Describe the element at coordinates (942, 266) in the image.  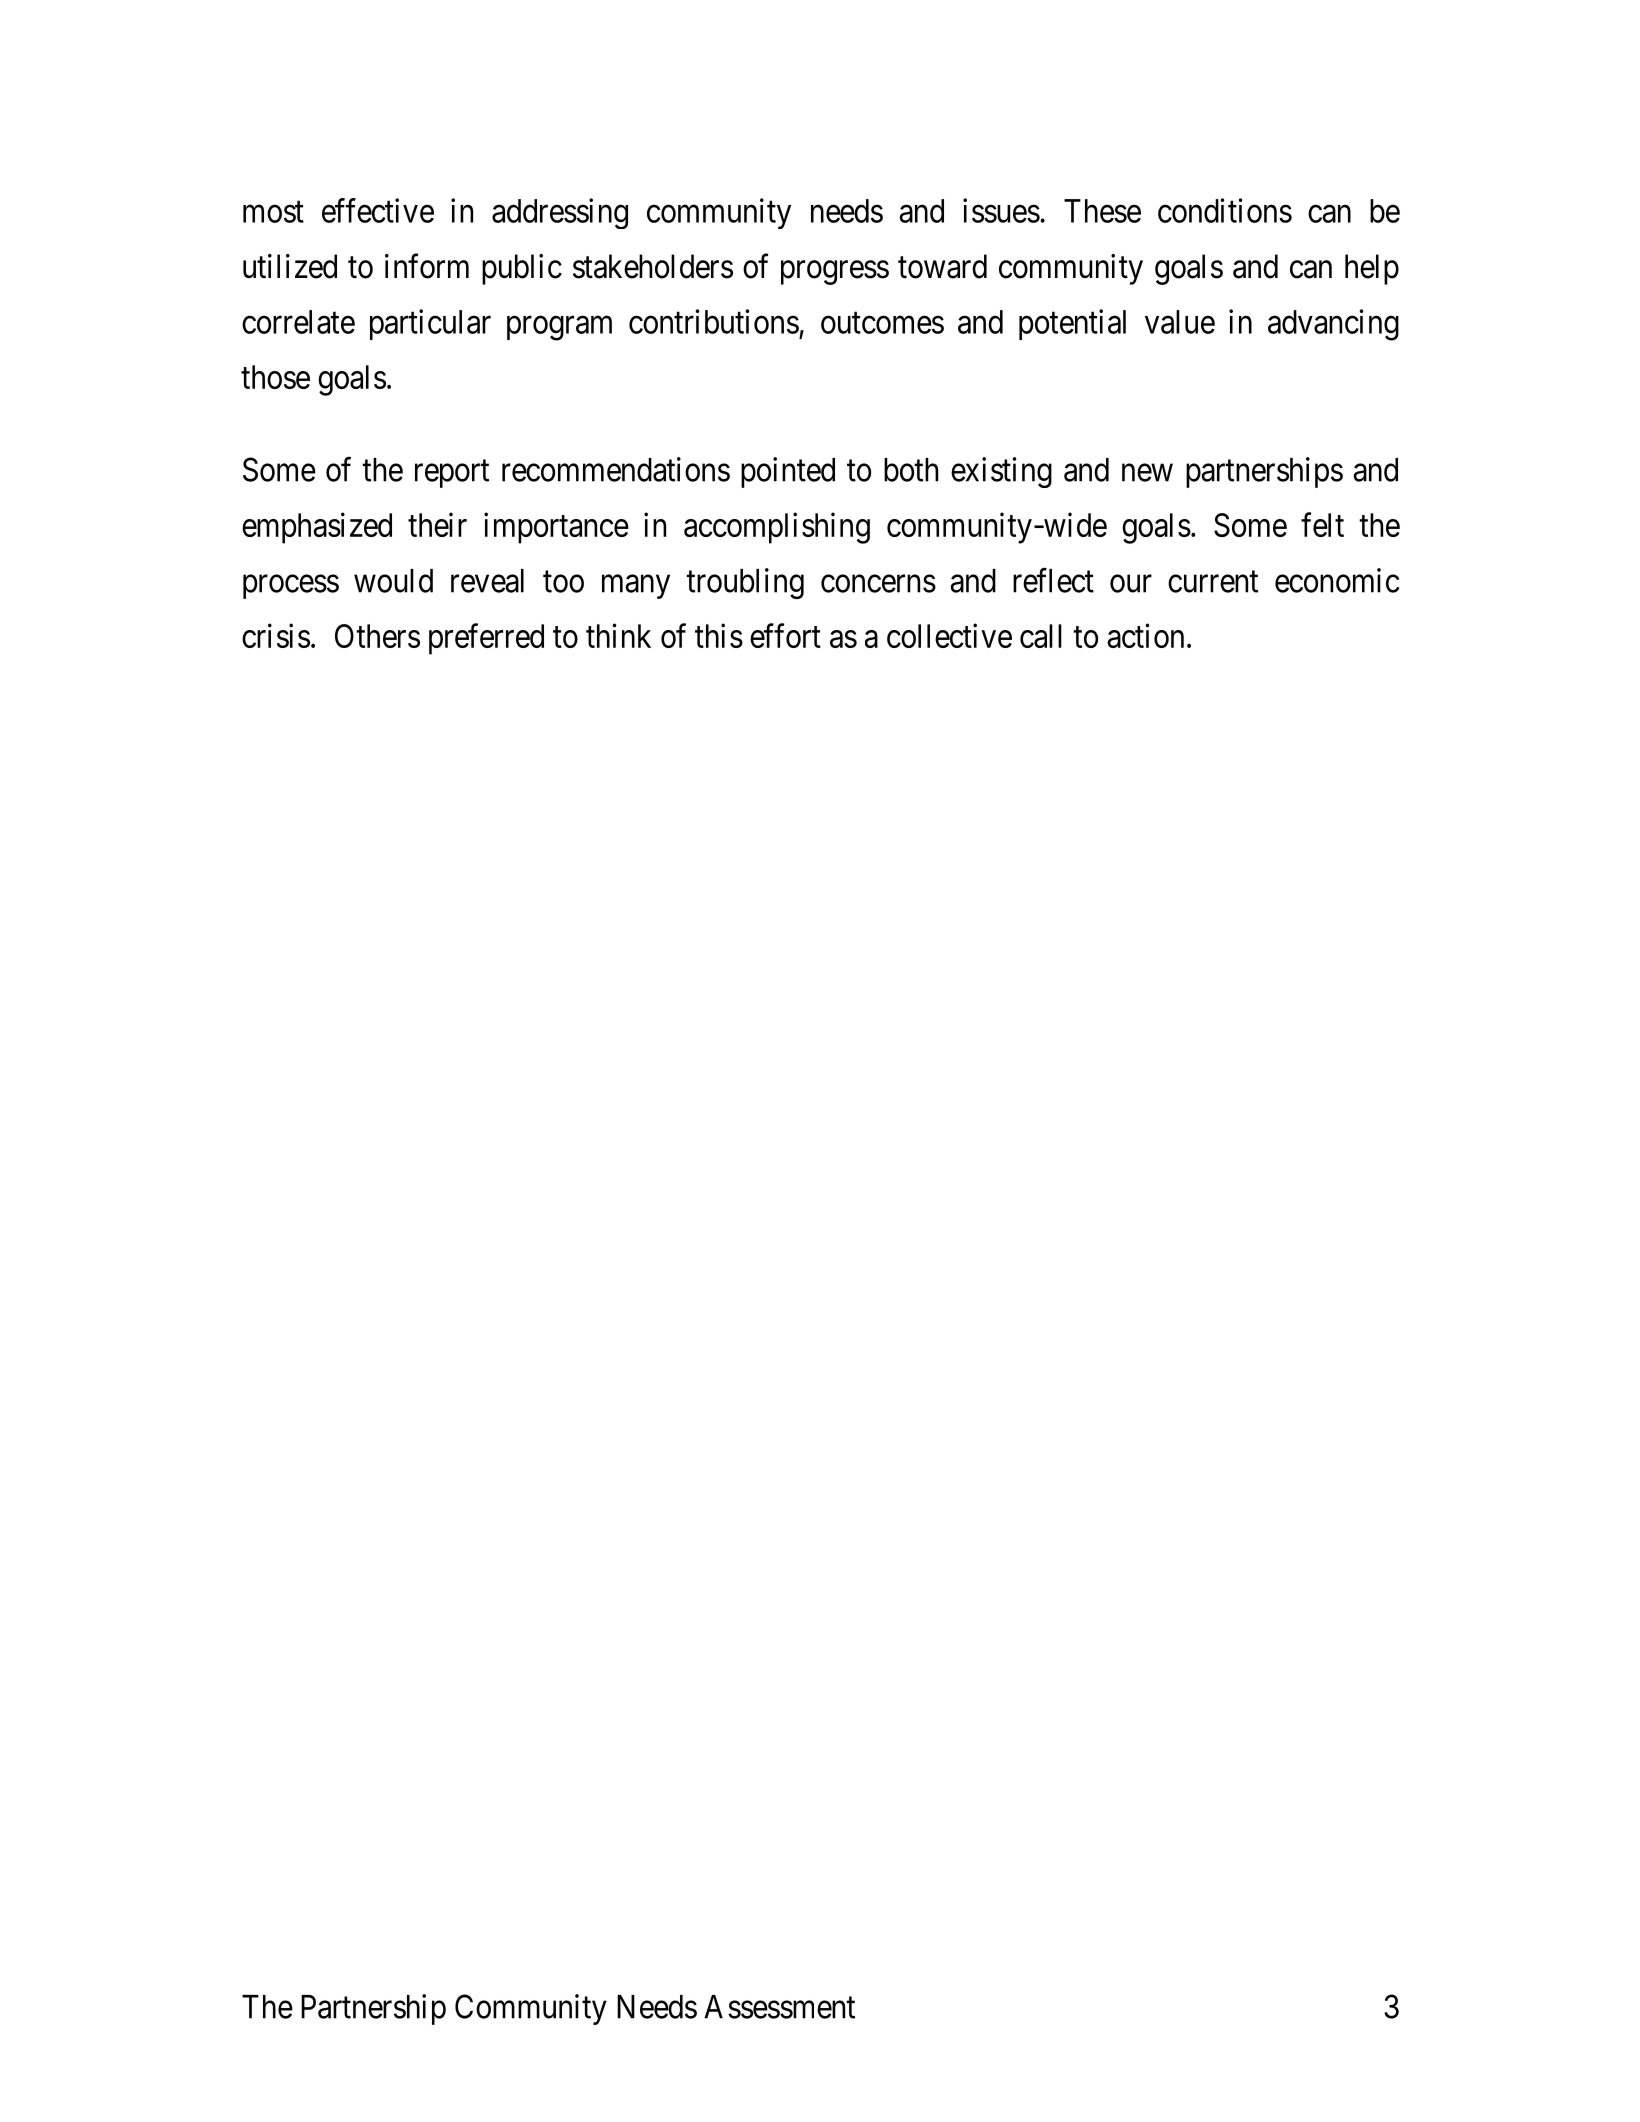
I see `toward` at that location.
